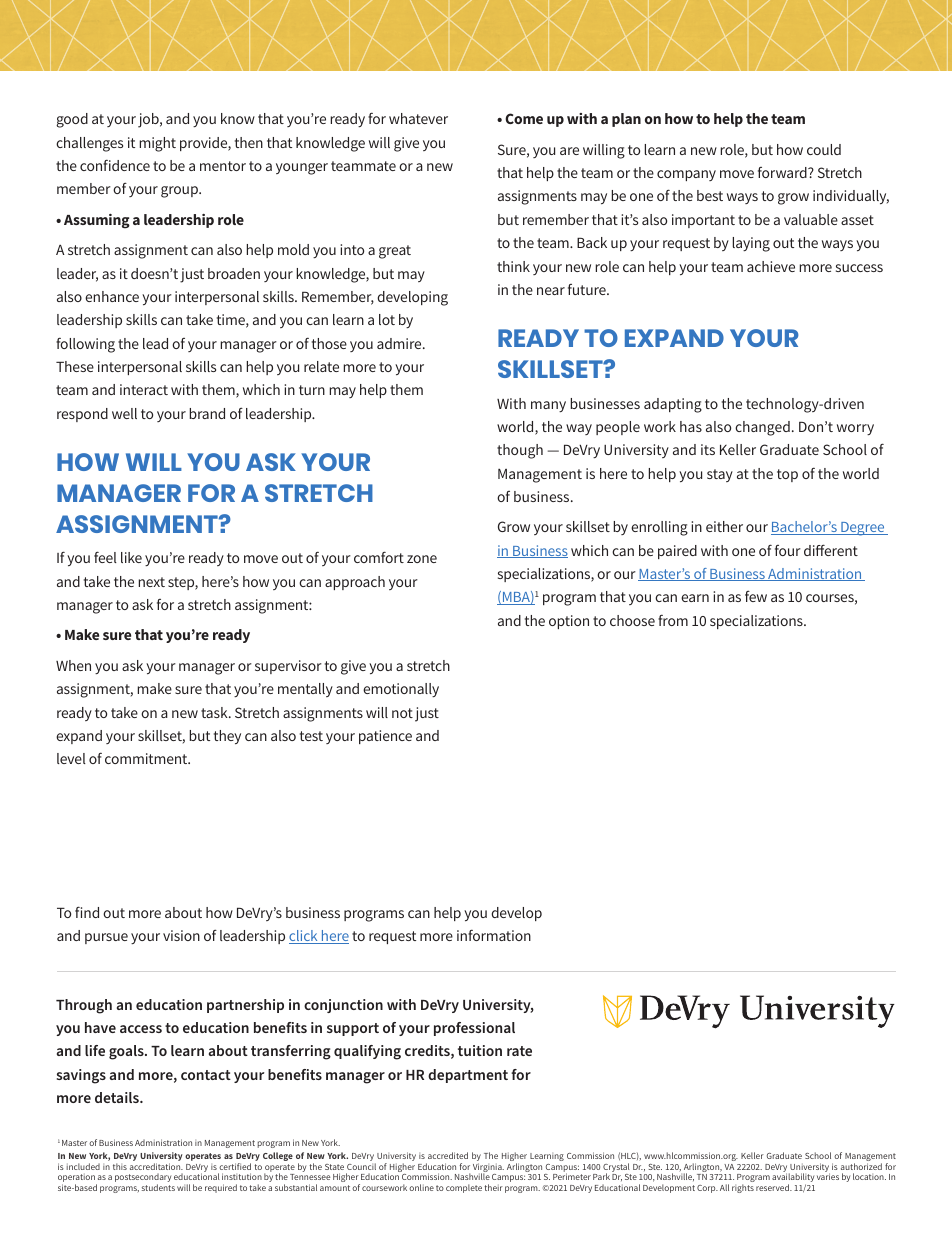  Describe the element at coordinates (422, 559) in the screenshot. I see `zone` at that location.
